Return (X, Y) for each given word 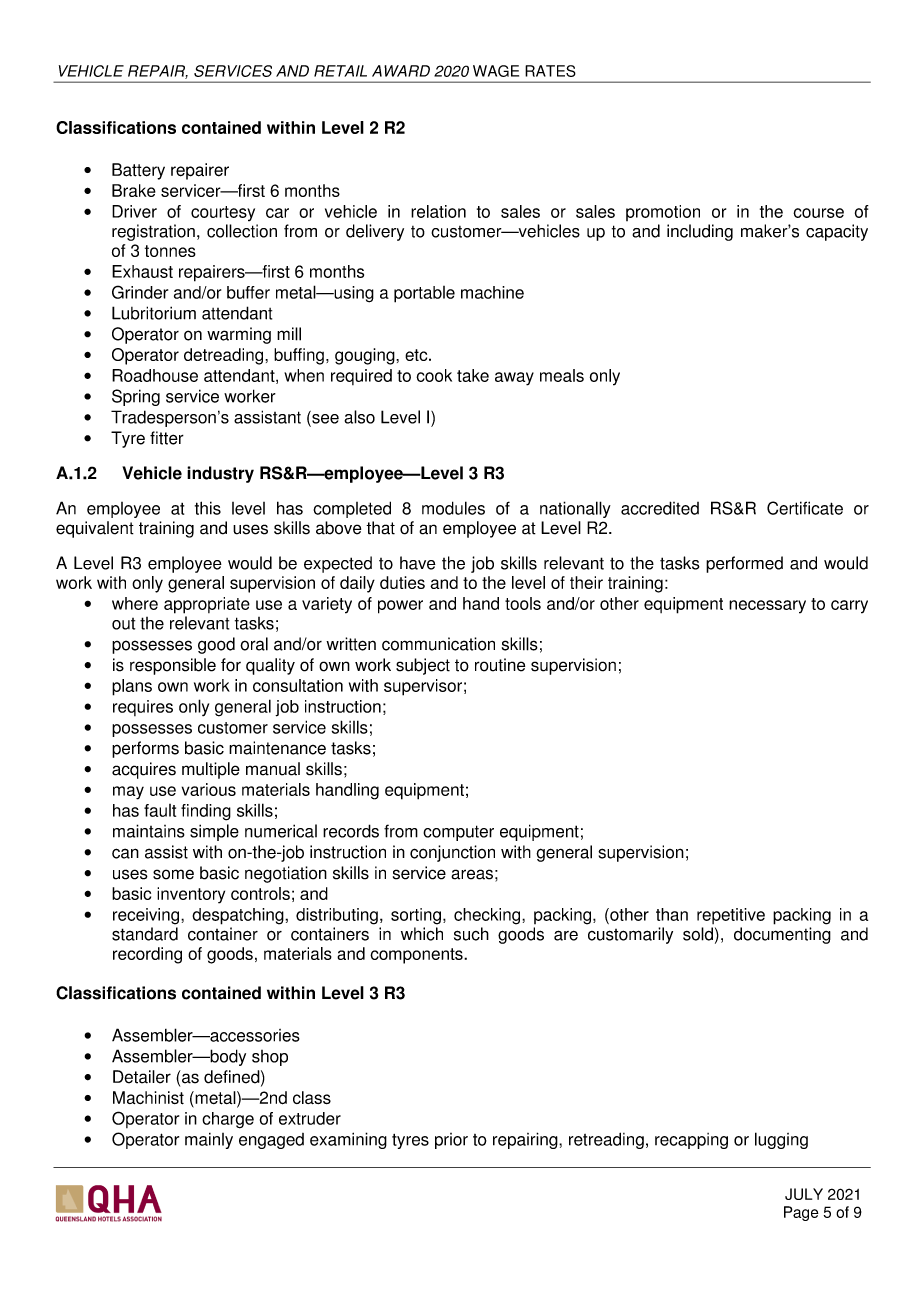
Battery (138, 171)
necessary (767, 607)
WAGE (496, 71)
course (818, 213)
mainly (209, 1141)
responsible (173, 666)
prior (451, 1141)
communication (438, 644)
